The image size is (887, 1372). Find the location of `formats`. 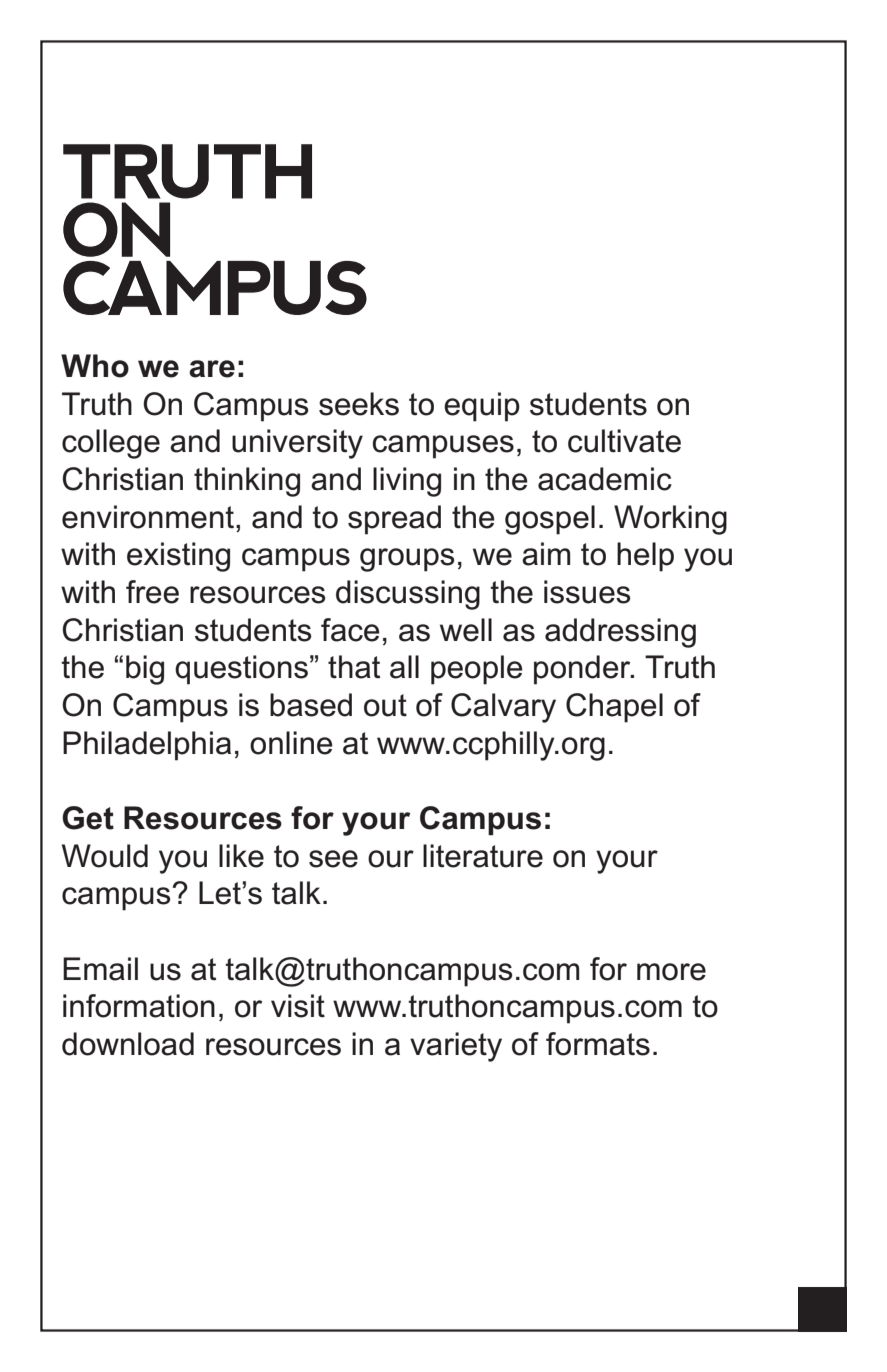

formats is located at coordinates (598, 1044).
